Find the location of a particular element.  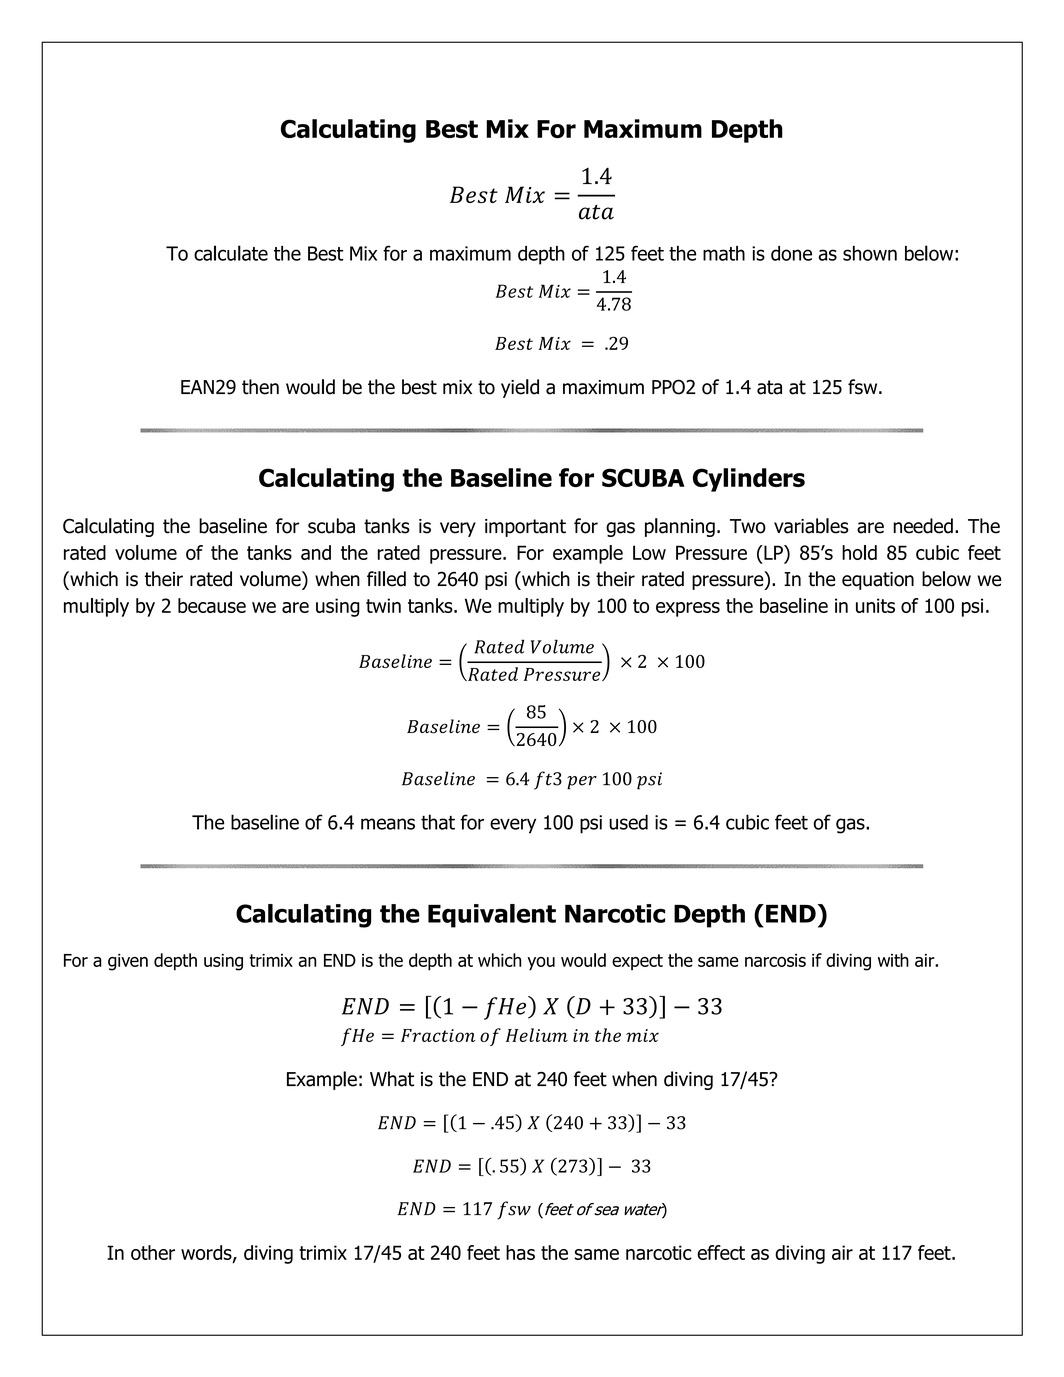

variables is located at coordinates (811, 526).
